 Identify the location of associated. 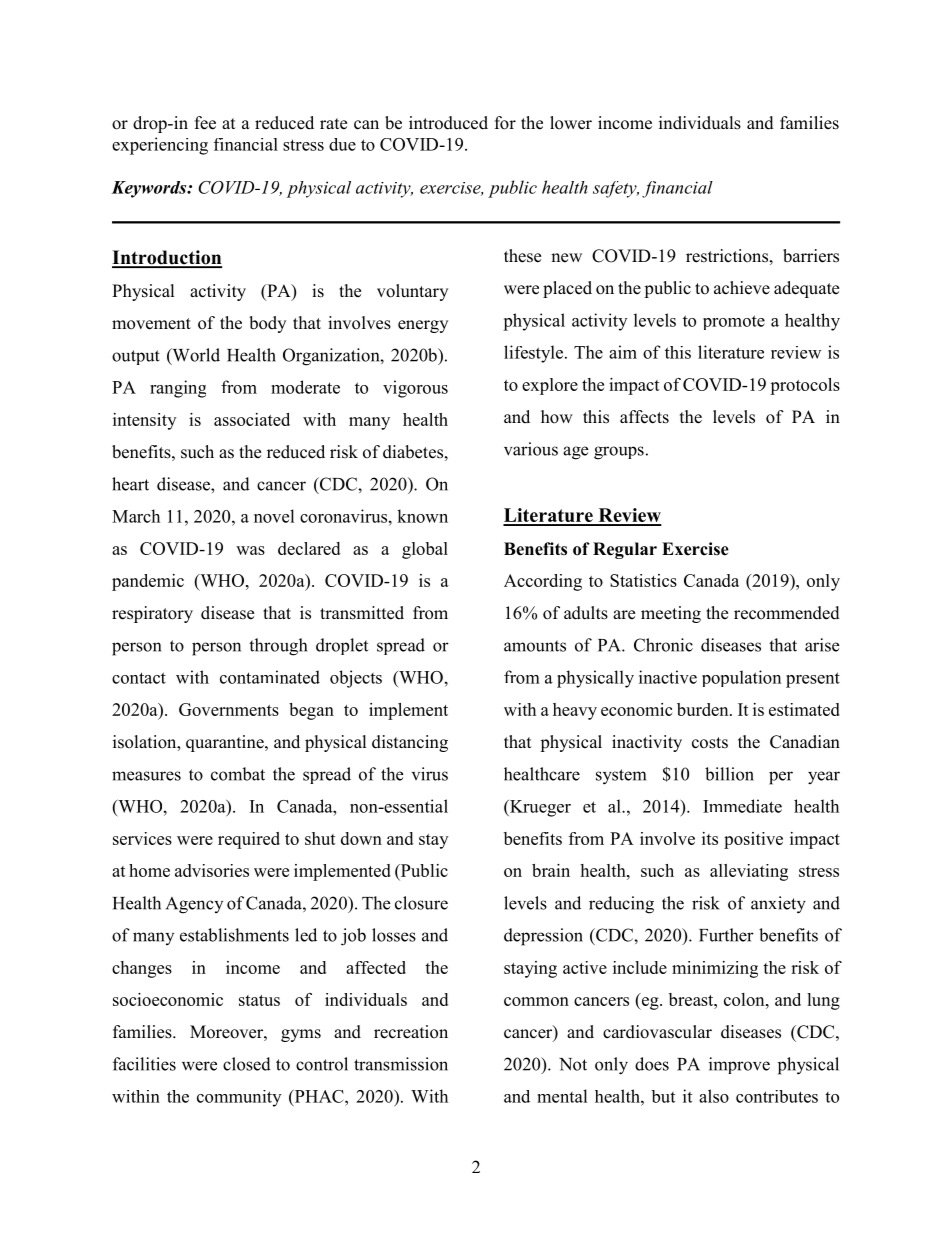
(252, 419).
